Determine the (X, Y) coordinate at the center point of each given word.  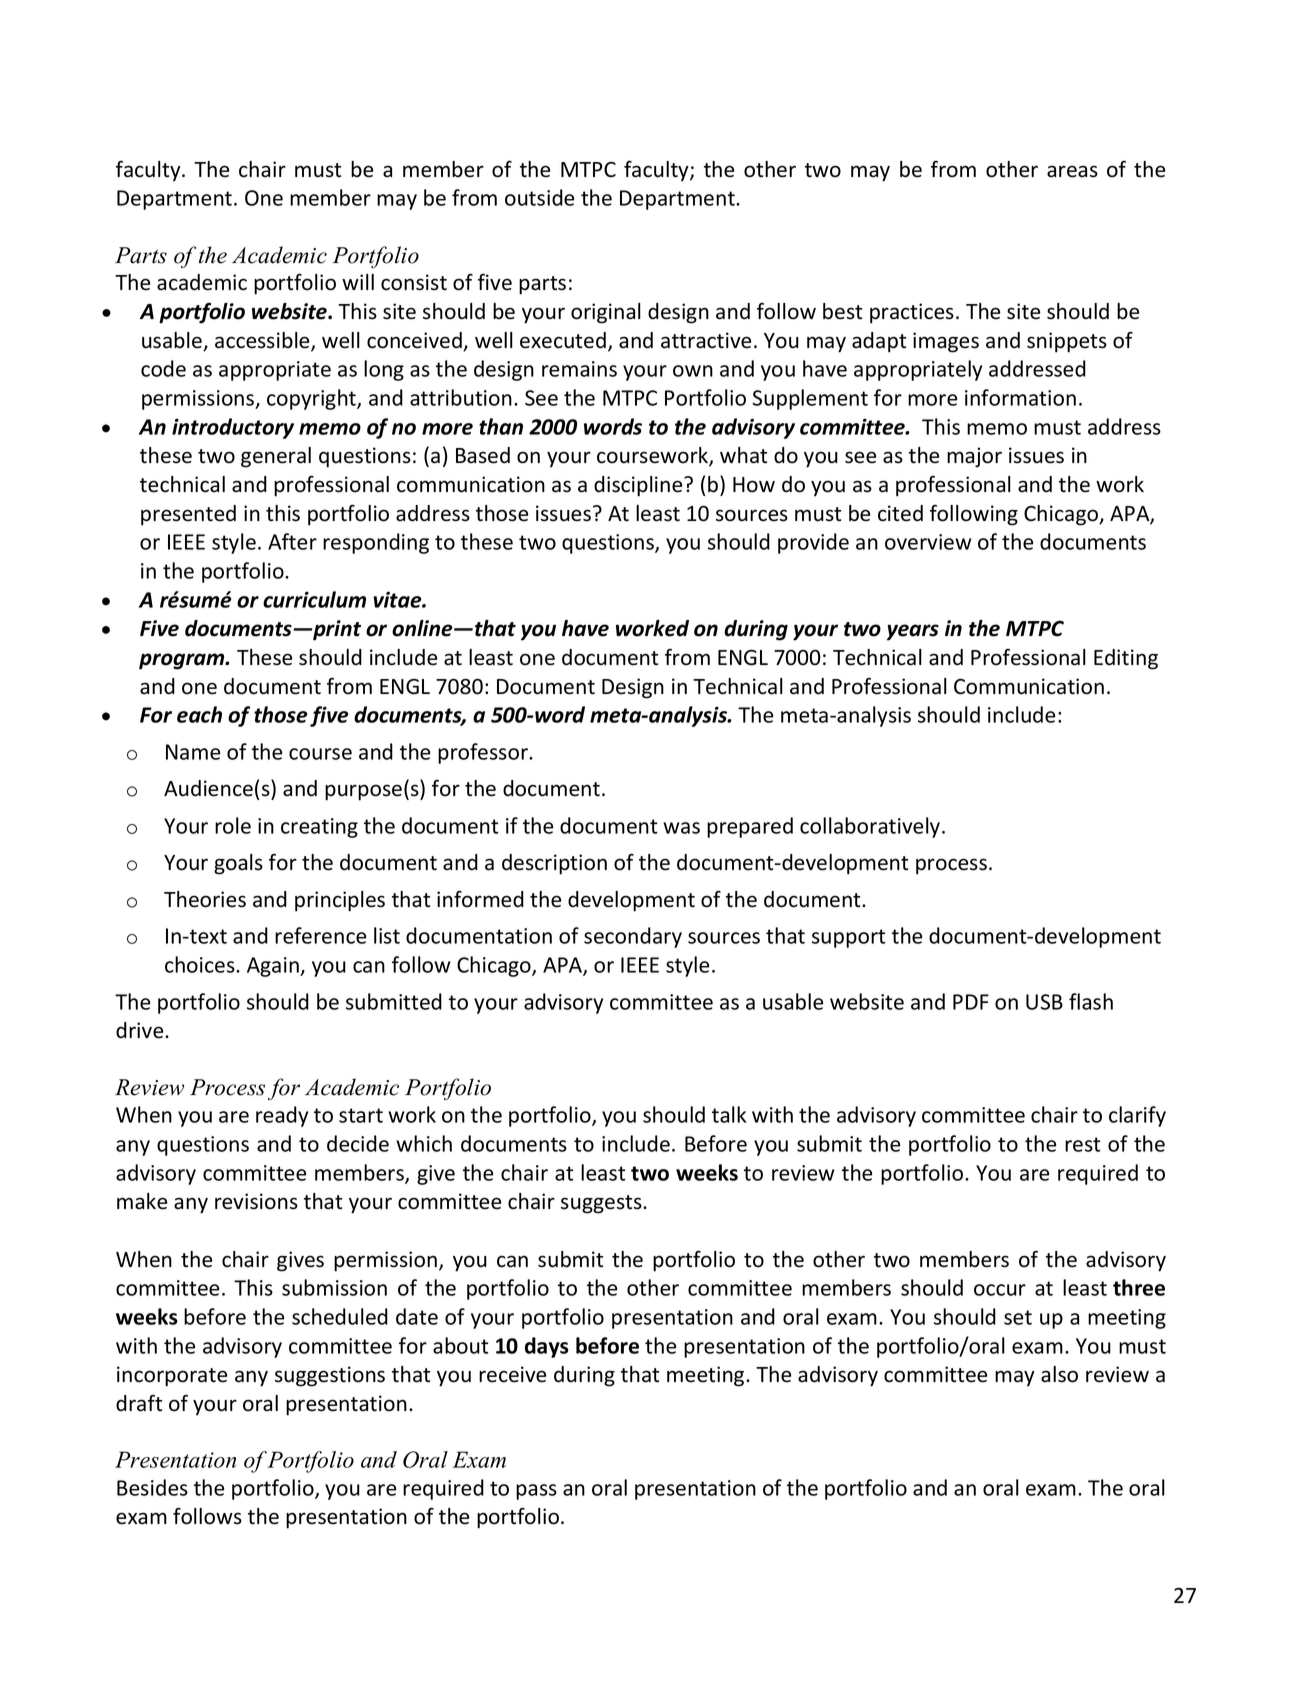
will (358, 282)
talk (729, 1114)
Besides (152, 1487)
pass (536, 1492)
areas (1072, 171)
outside (539, 197)
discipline (639, 486)
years (913, 632)
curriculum (314, 599)
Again (274, 967)
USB (1044, 1002)
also (1059, 1374)
